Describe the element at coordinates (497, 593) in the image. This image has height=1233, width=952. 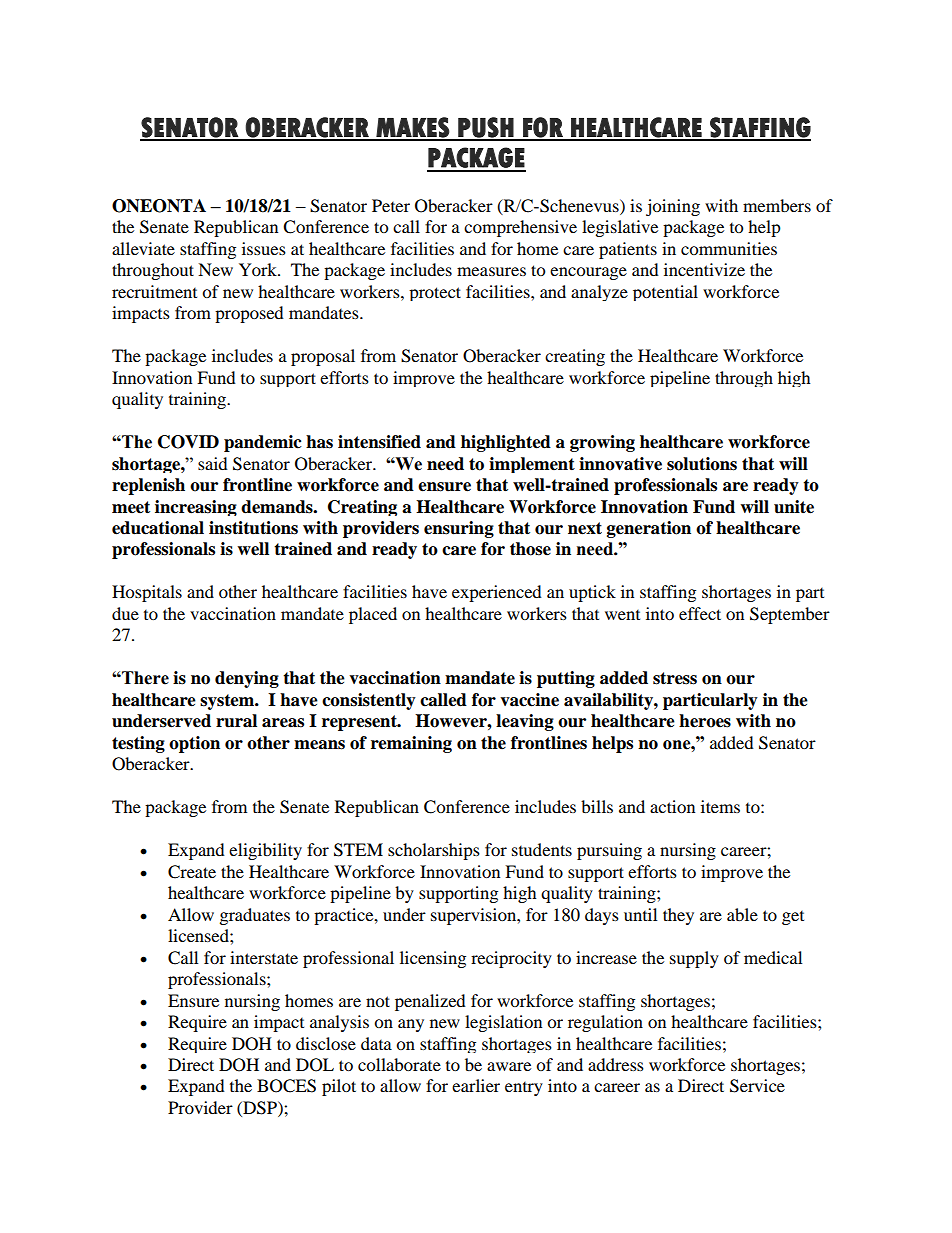
I see `experienced` at that location.
